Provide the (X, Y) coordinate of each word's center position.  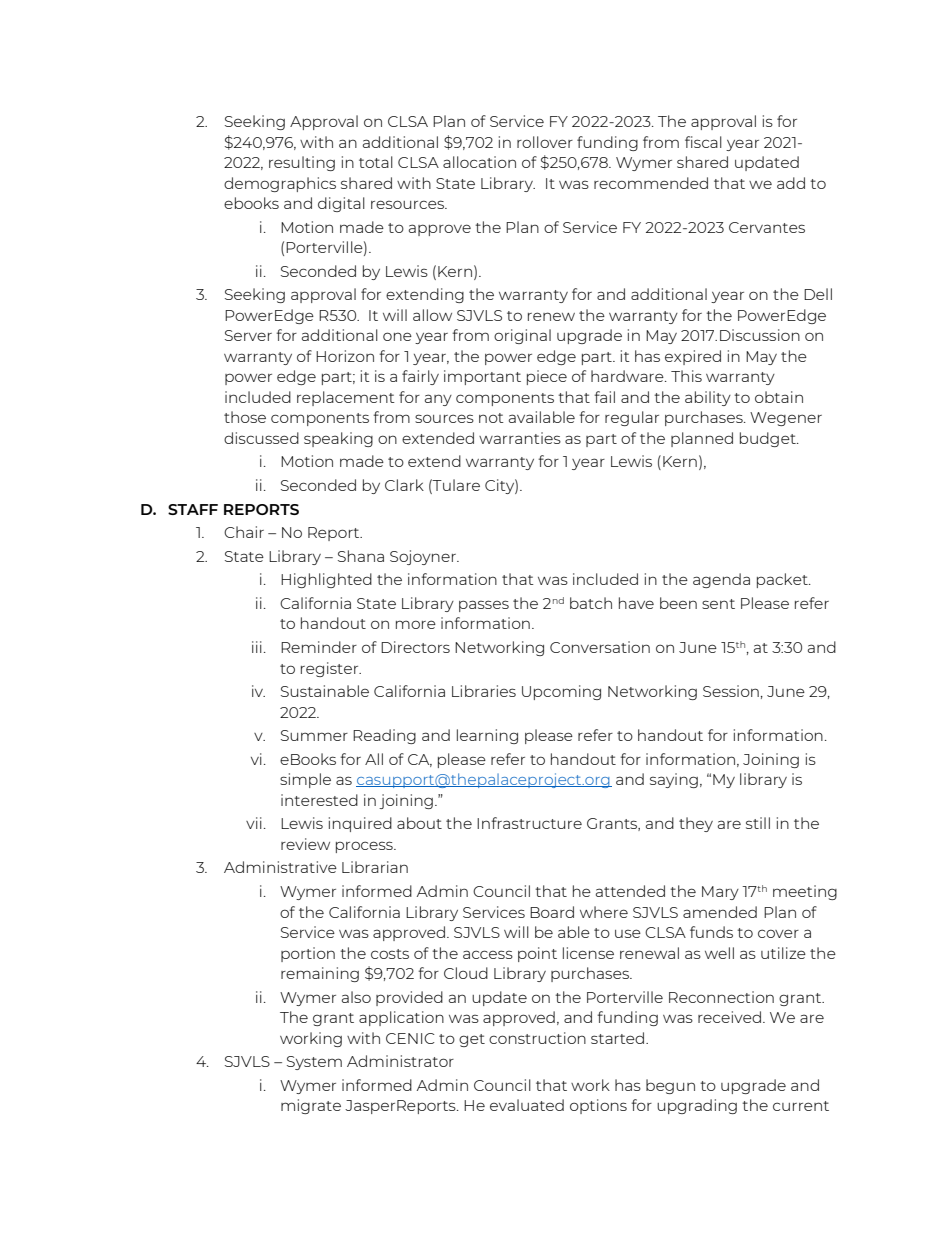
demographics (280, 184)
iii (257, 647)
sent (718, 604)
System (314, 1063)
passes (484, 606)
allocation (479, 162)
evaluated (527, 1105)
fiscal (703, 142)
